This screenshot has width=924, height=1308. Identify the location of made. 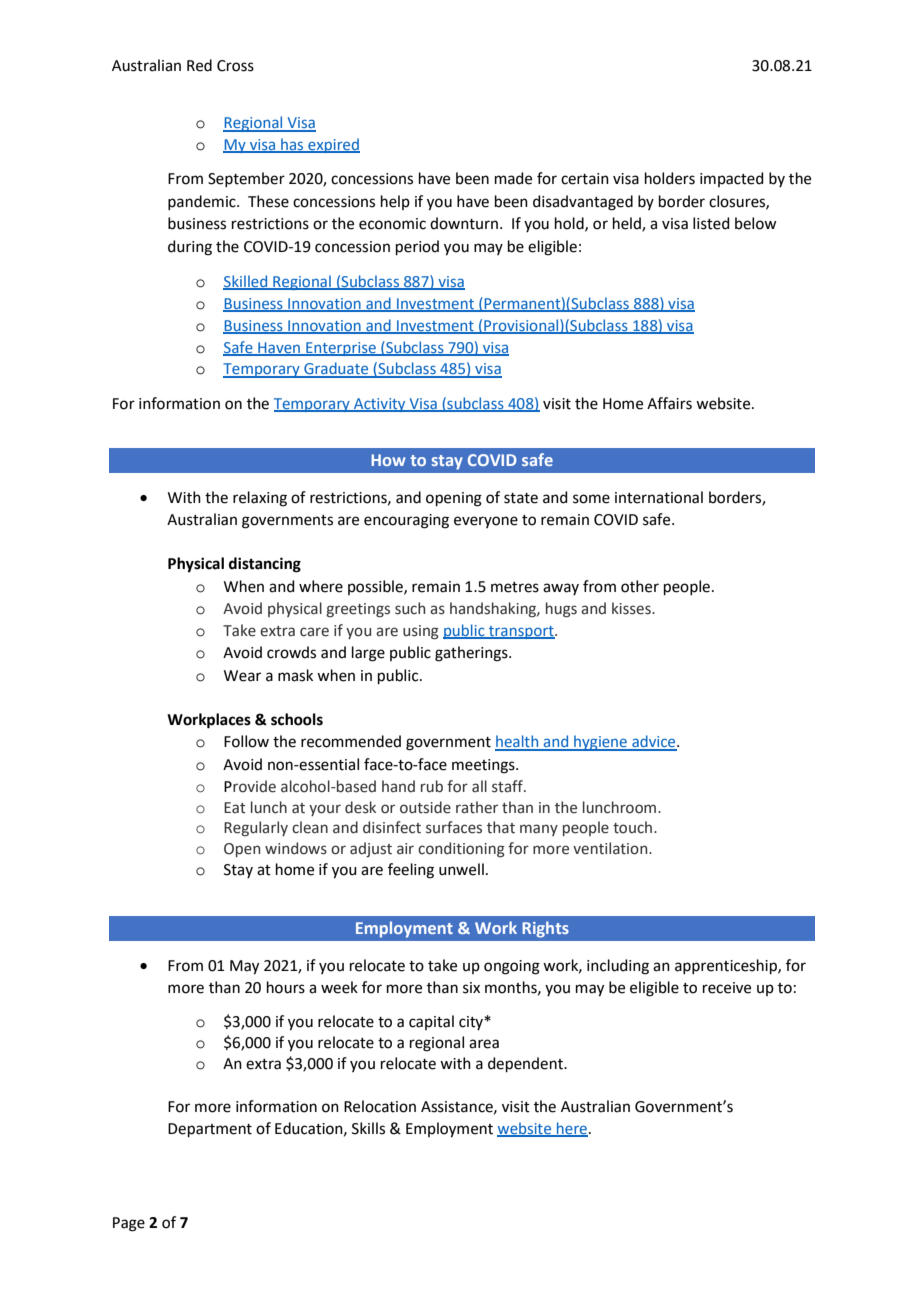
(513, 178).
